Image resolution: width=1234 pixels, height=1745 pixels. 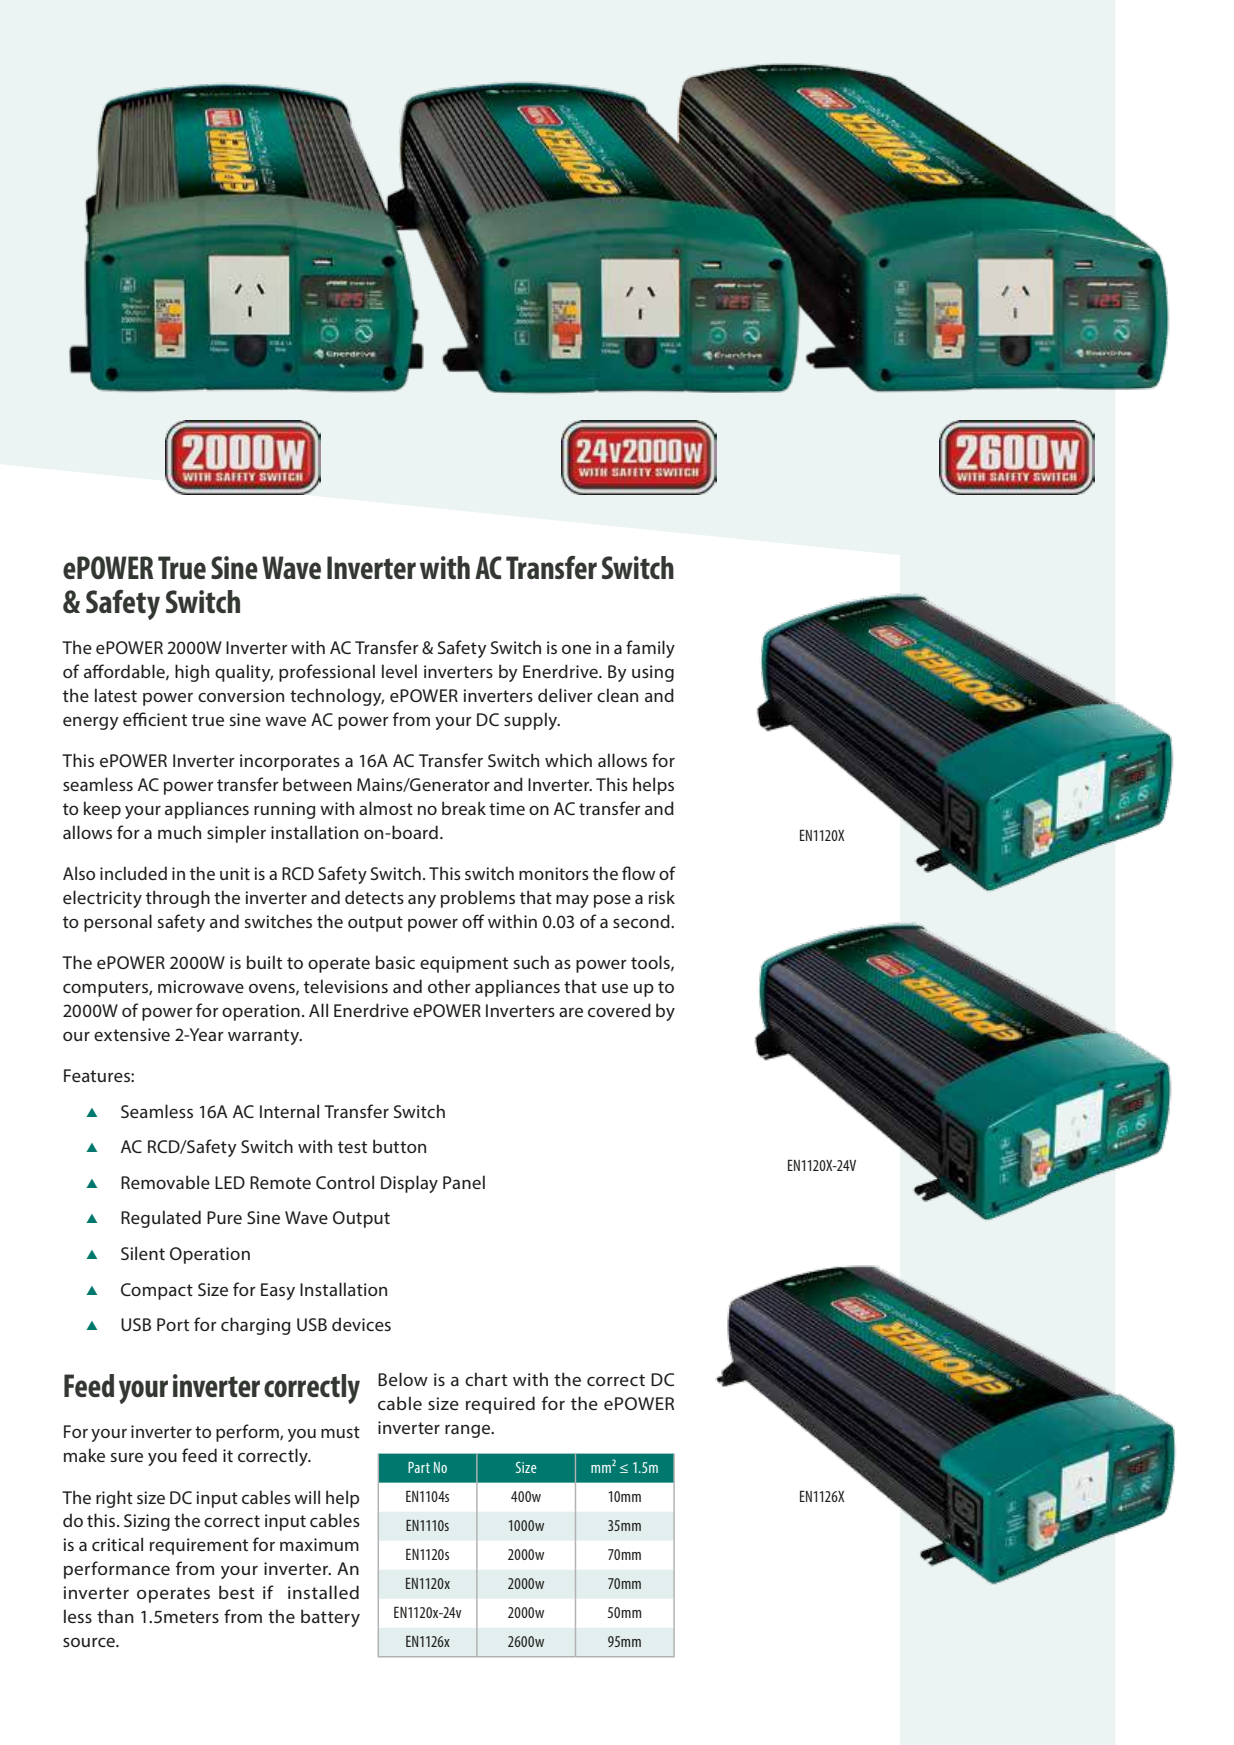 What do you see at coordinates (106, 989) in the document?
I see `computers` at bounding box center [106, 989].
